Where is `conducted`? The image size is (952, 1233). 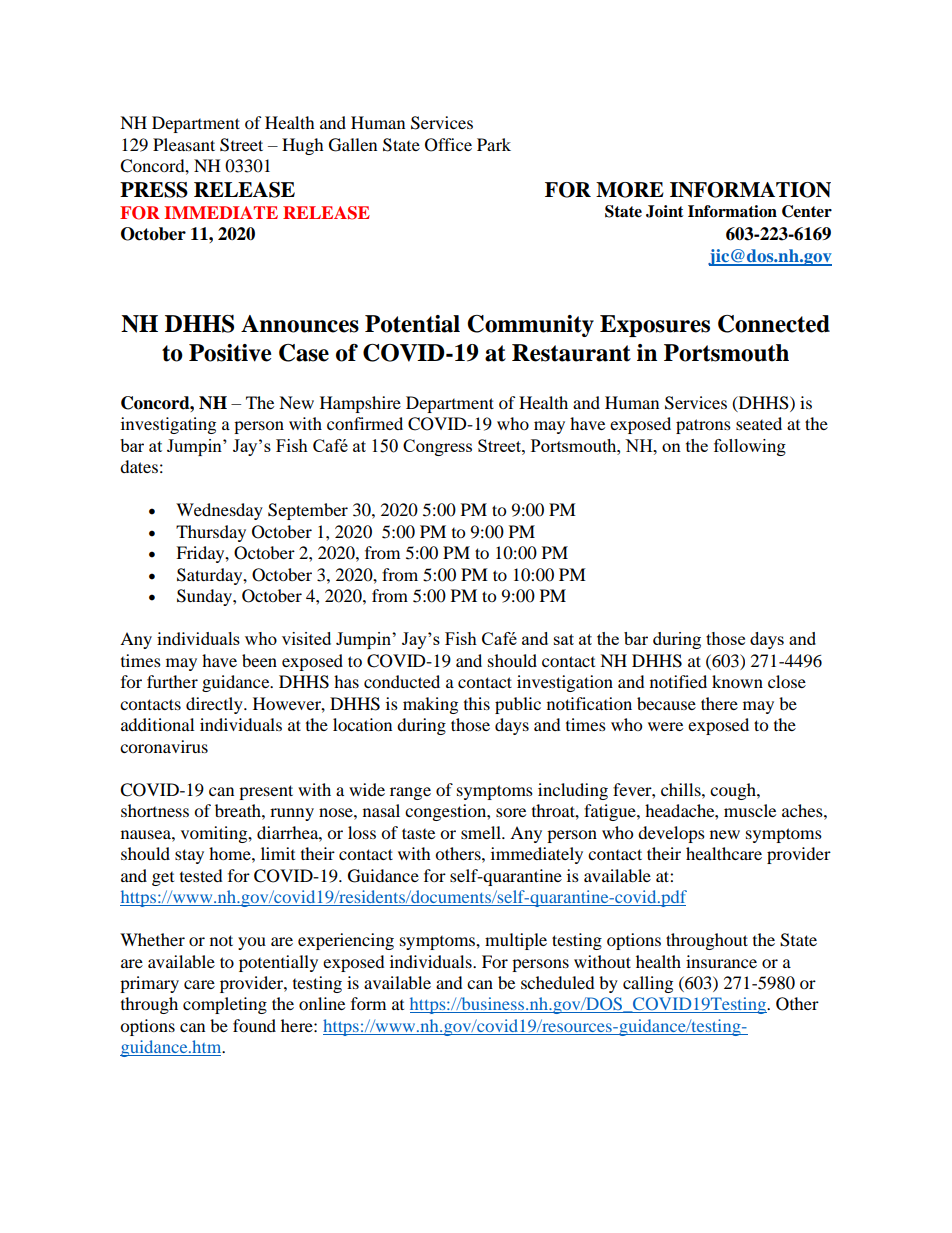
conducted is located at coordinates (402, 681).
